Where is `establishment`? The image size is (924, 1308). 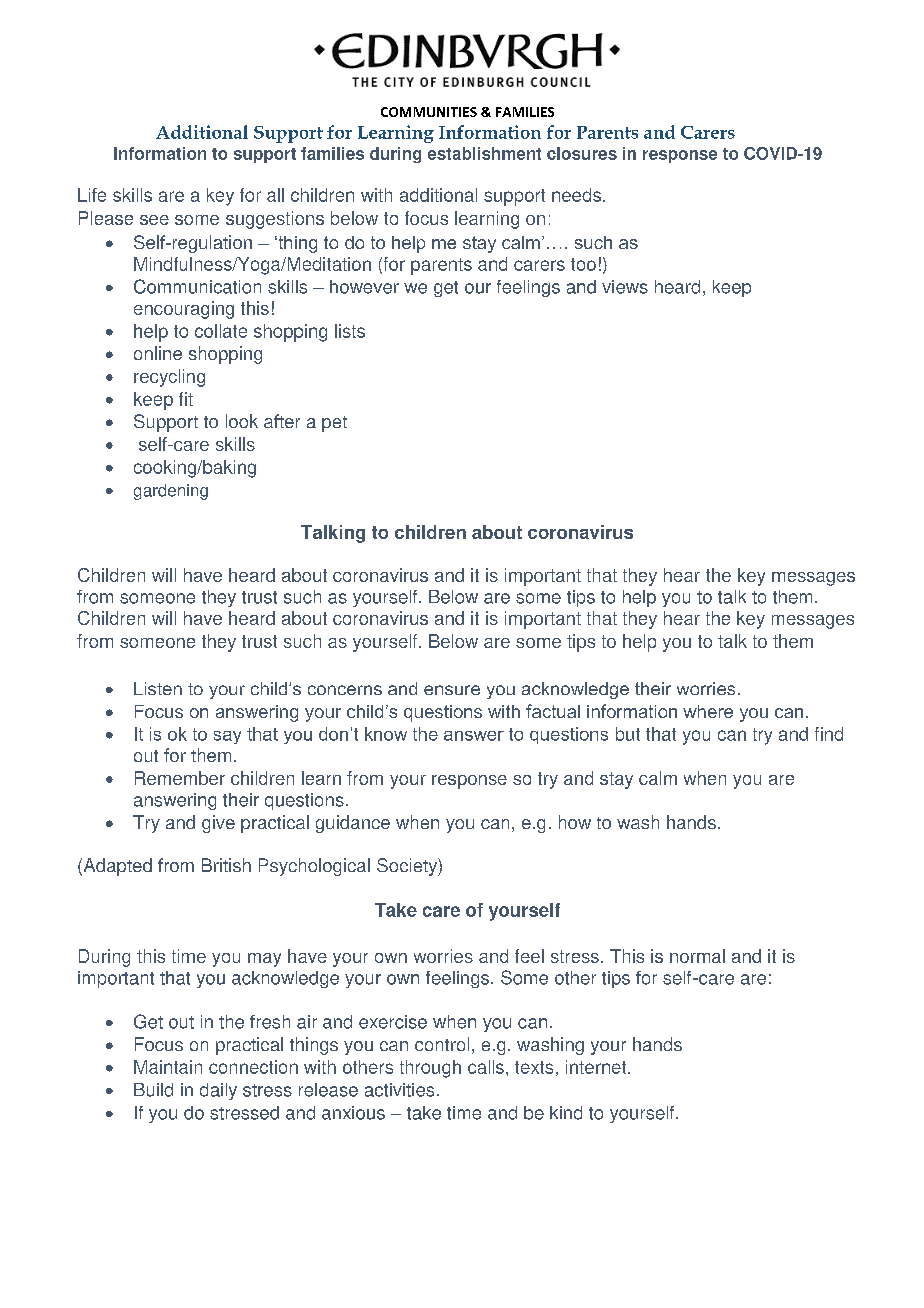
establishment is located at coordinates (484, 153).
